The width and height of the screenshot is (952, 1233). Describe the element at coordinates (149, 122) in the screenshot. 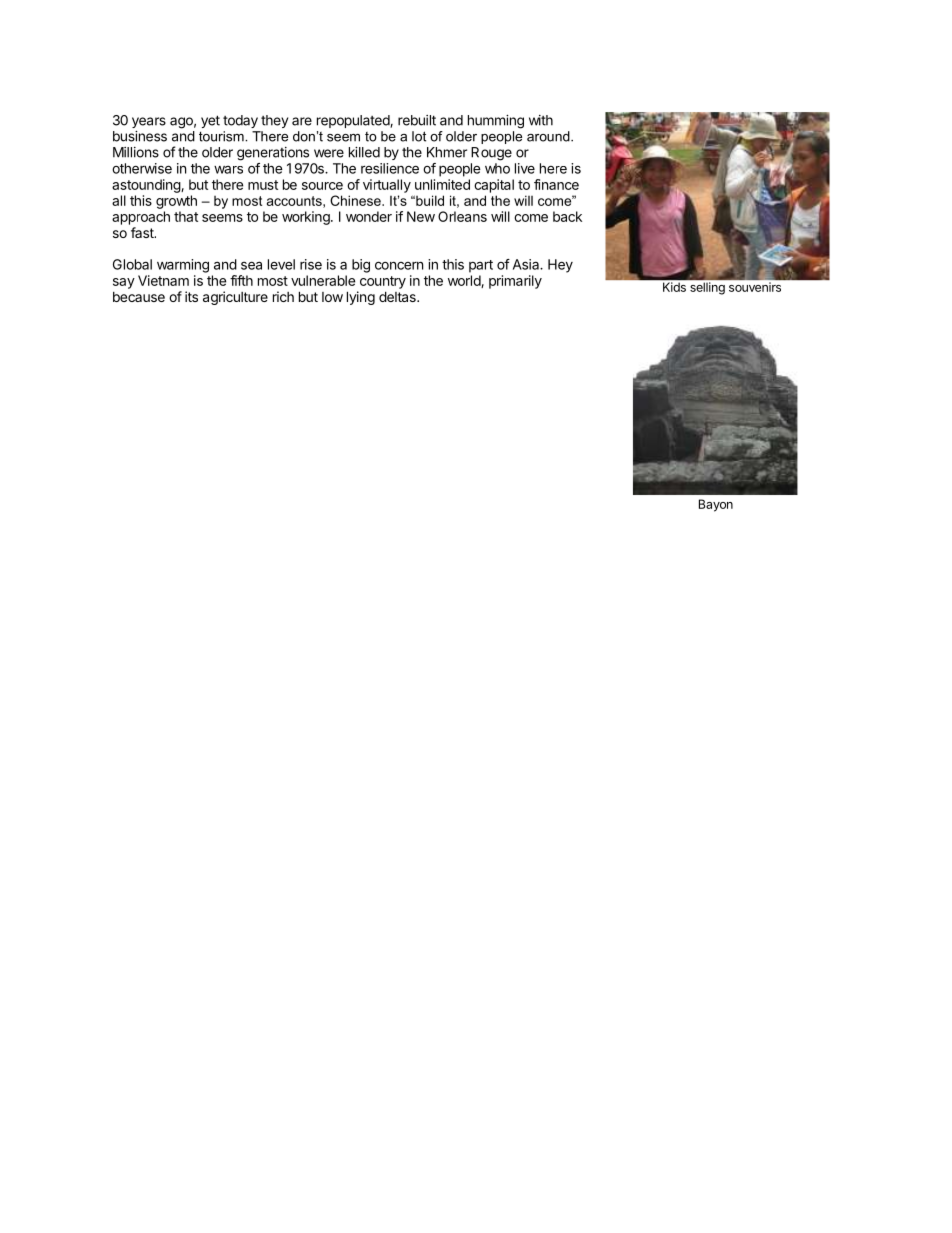

I see `years` at that location.
